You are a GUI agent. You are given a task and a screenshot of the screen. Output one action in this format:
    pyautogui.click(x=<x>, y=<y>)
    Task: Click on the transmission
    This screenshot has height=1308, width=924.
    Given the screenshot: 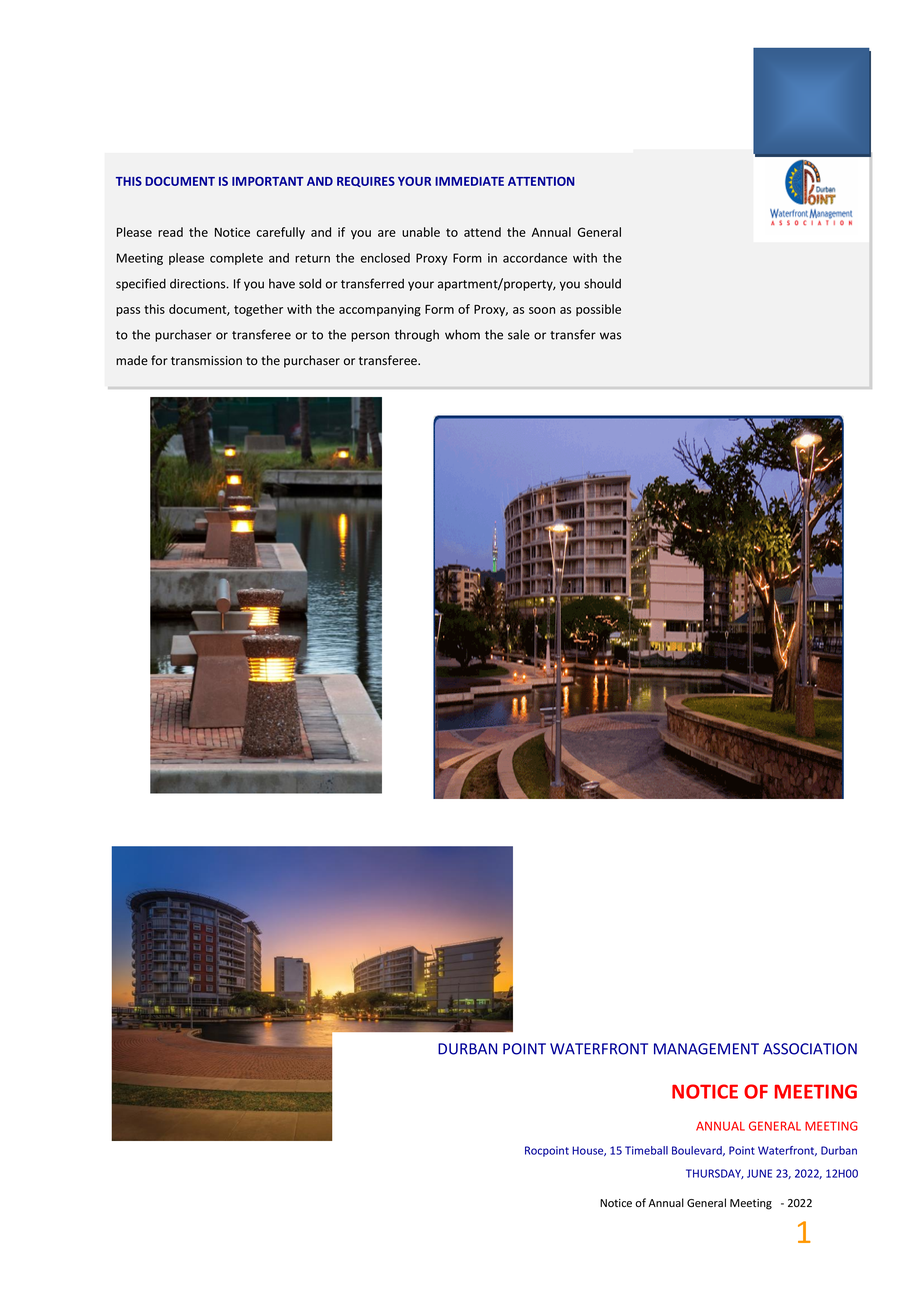 What is the action you would take?
    pyautogui.click(x=206, y=361)
